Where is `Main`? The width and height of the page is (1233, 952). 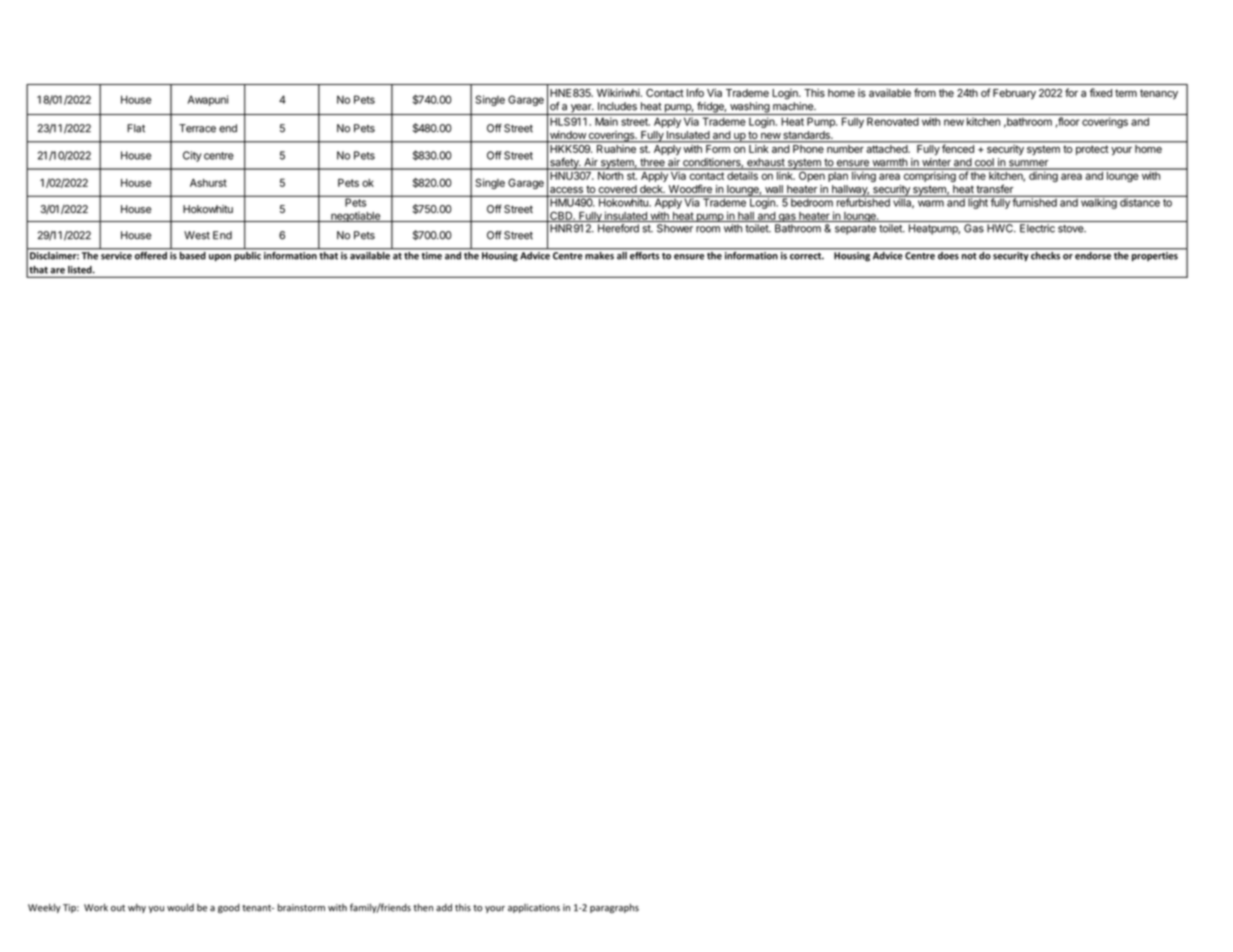 Main is located at coordinates (606, 121).
